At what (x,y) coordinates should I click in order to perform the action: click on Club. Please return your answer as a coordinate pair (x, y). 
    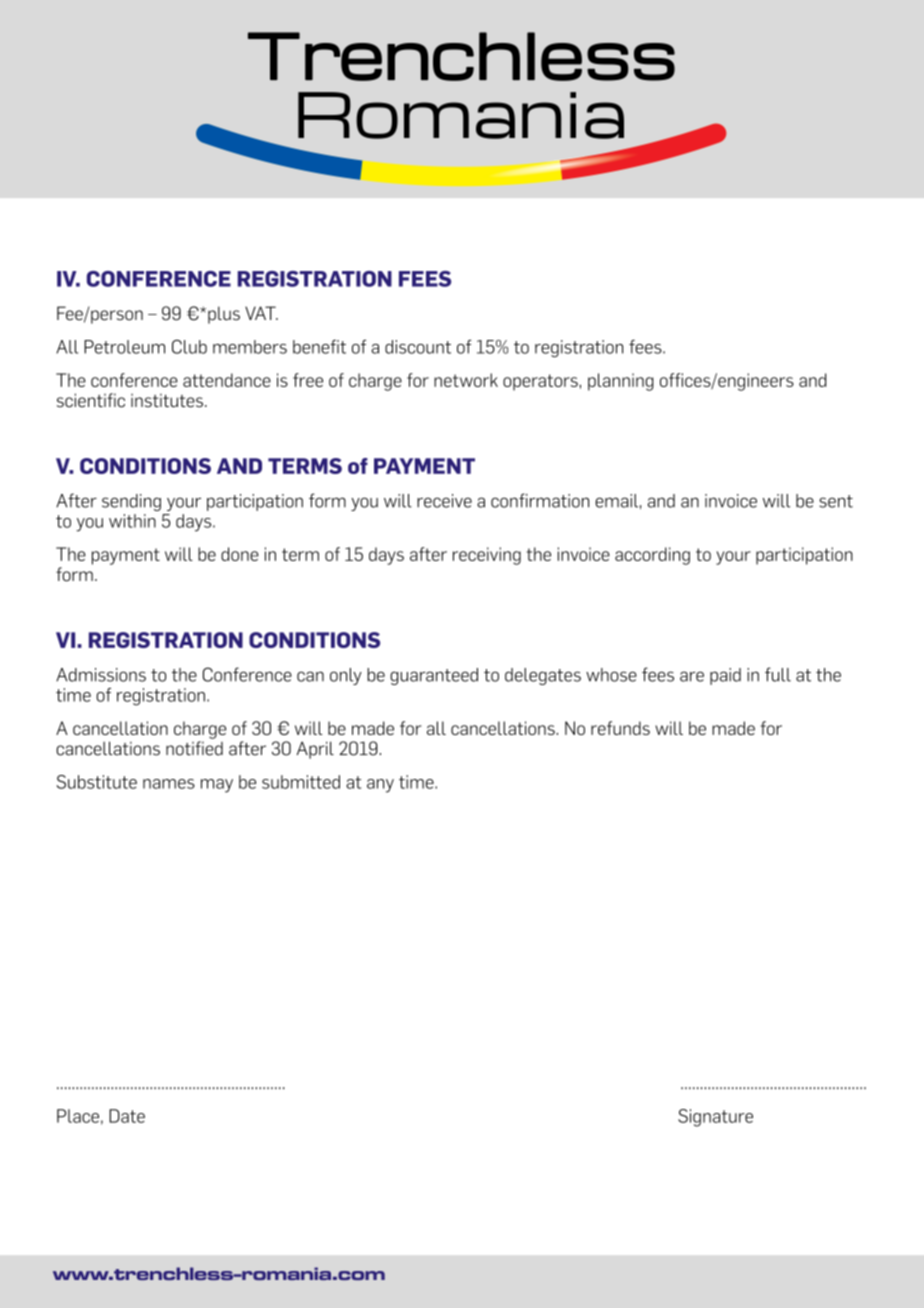
    Looking at the image, I should click on (189, 347).
